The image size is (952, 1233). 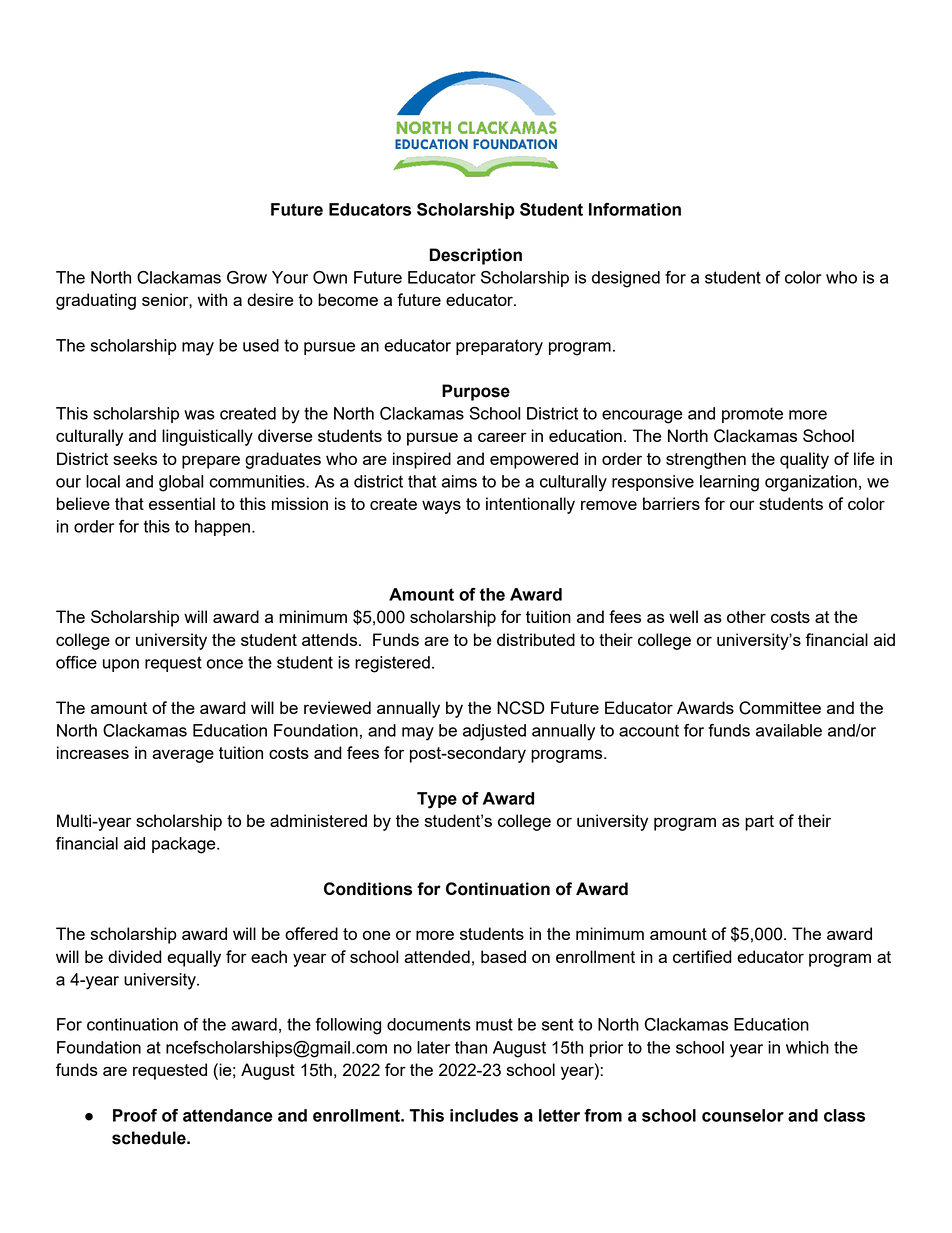 What do you see at coordinates (759, 823) in the page?
I see `part` at bounding box center [759, 823].
